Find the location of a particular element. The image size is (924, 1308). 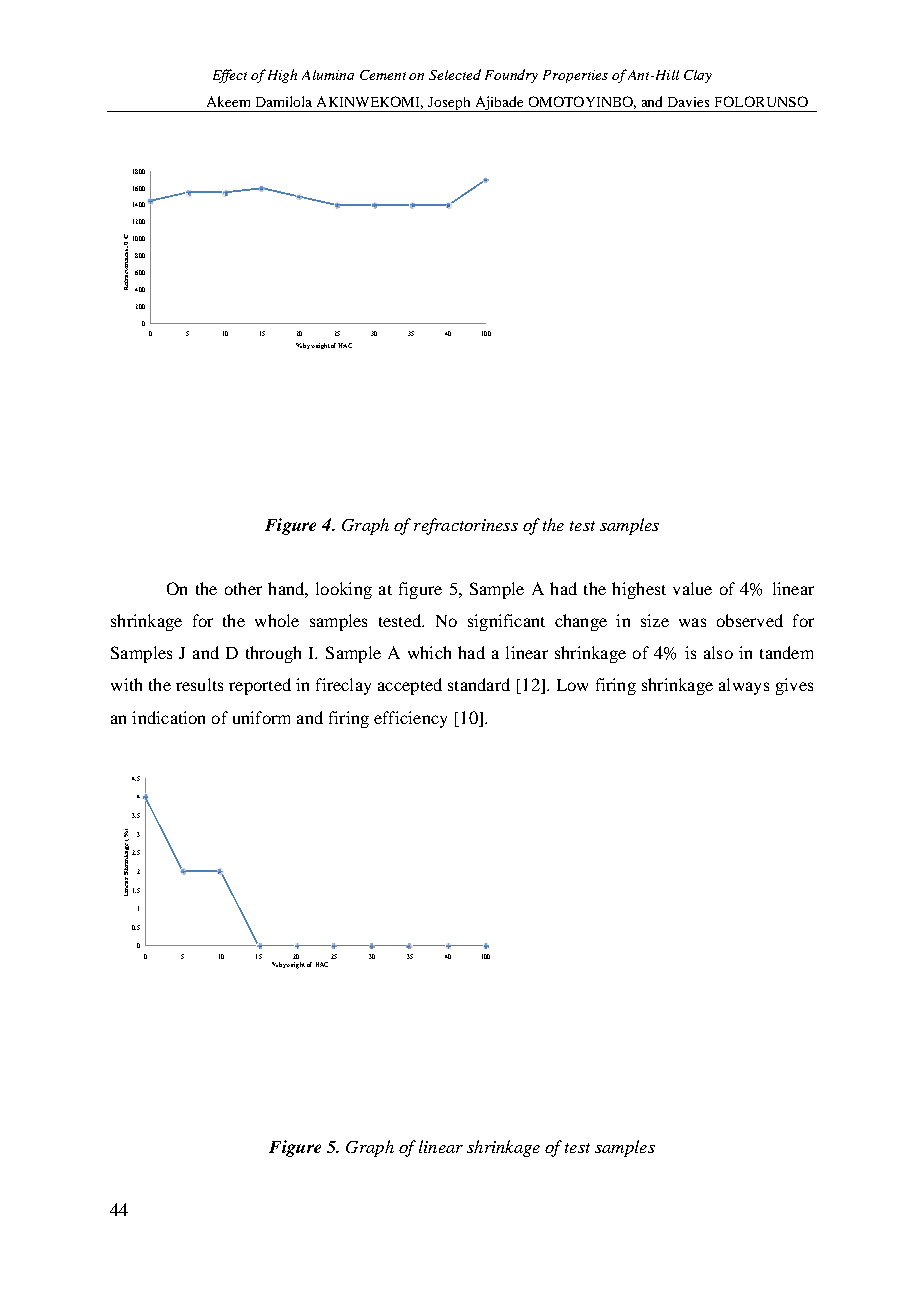

results is located at coordinates (199, 684).
